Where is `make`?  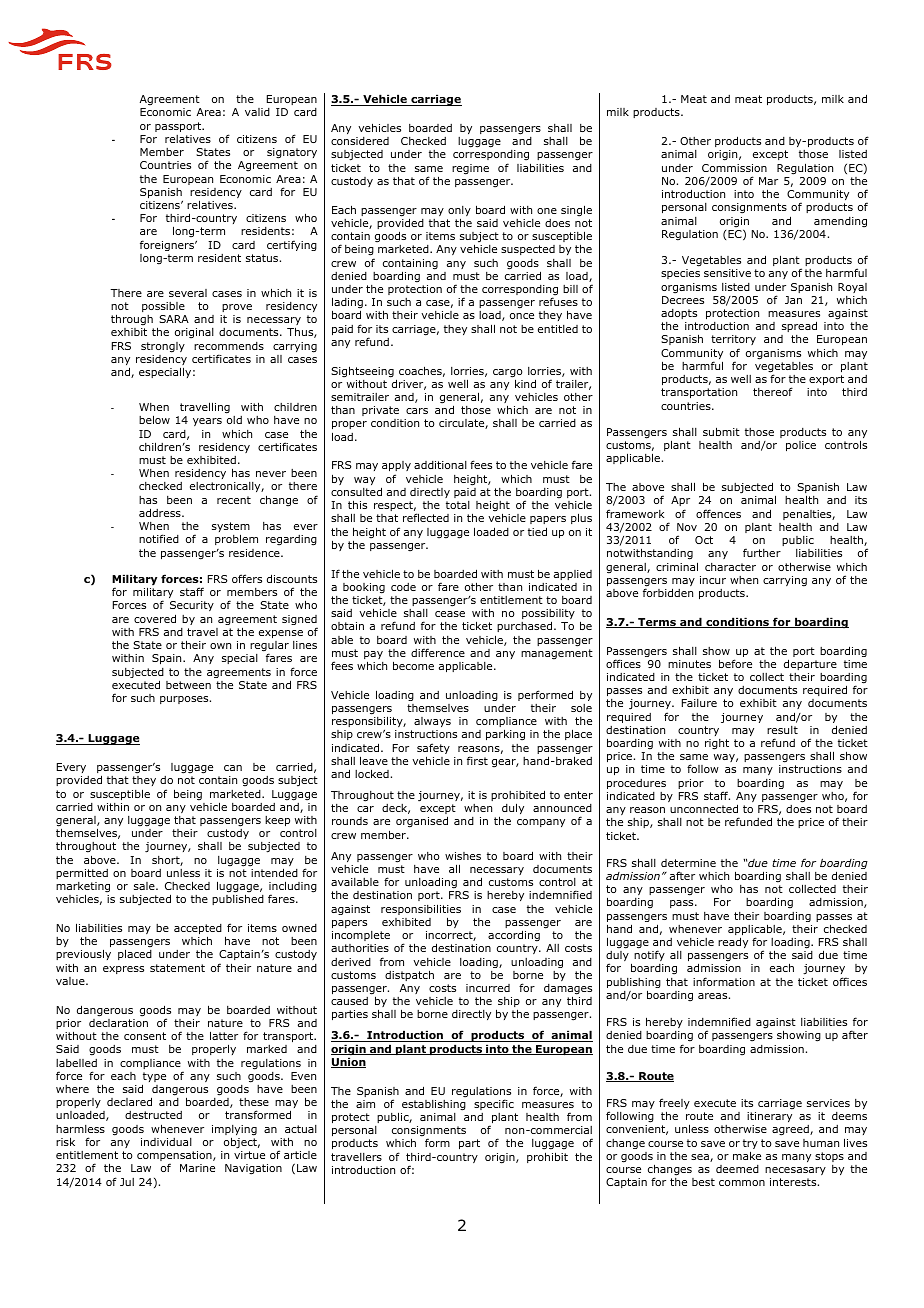
make is located at coordinates (747, 1155).
